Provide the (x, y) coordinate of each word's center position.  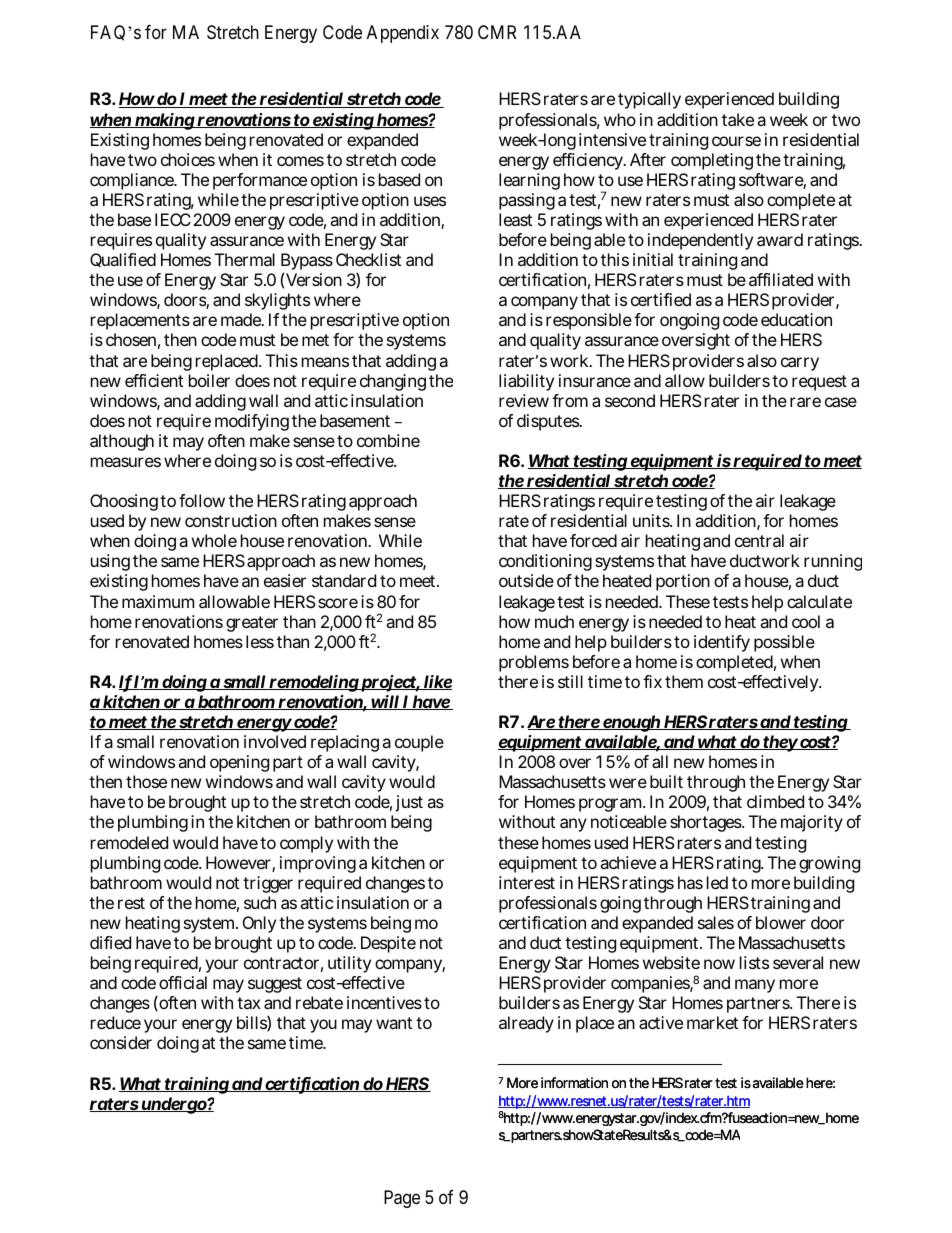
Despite (388, 944)
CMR (497, 32)
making (165, 121)
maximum (158, 601)
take (738, 119)
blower (781, 922)
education (796, 319)
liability (526, 382)
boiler (209, 380)
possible (784, 643)
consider (121, 1042)
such (260, 902)
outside (526, 580)
